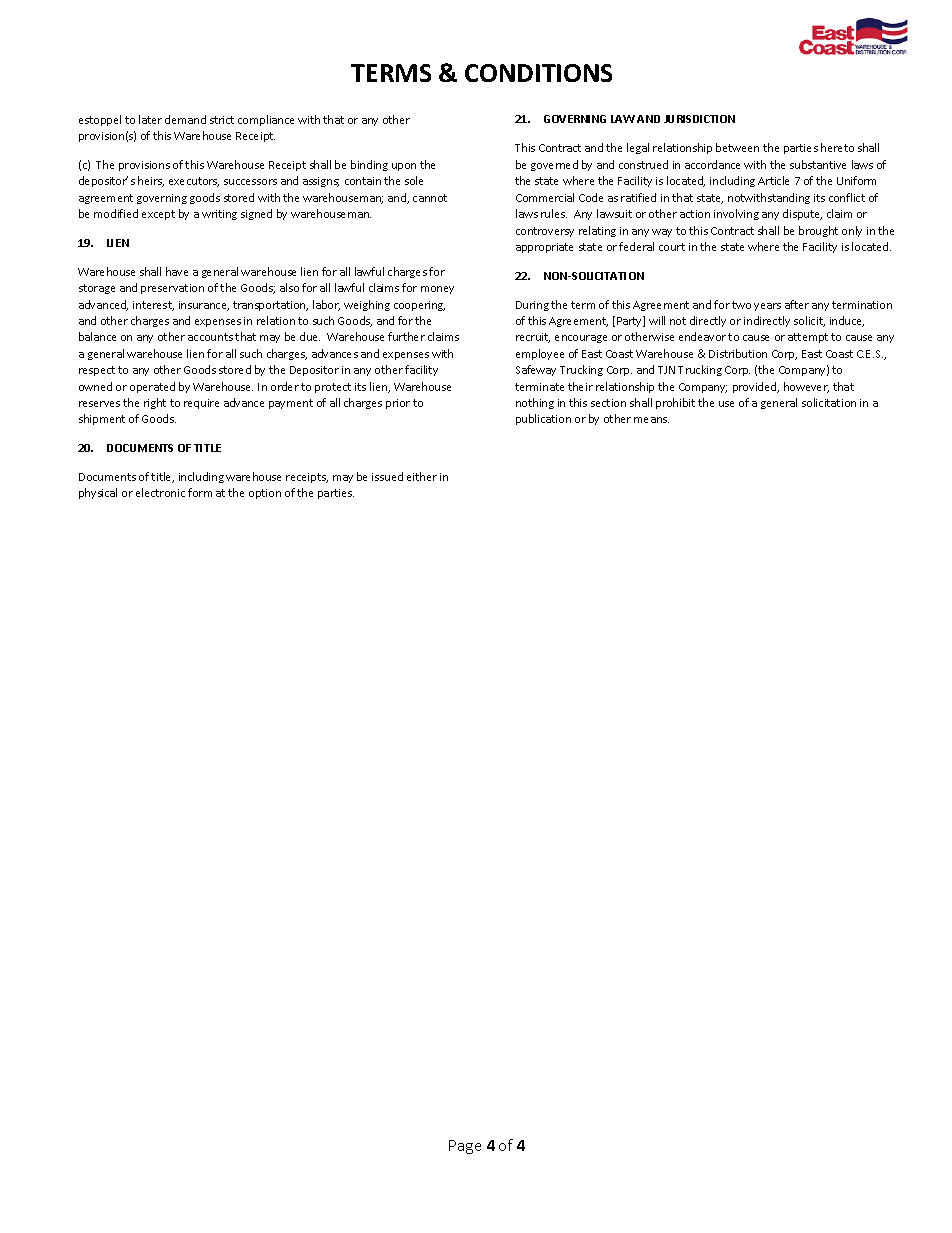  What do you see at coordinates (185, 119) in the screenshot?
I see `demand` at bounding box center [185, 119].
